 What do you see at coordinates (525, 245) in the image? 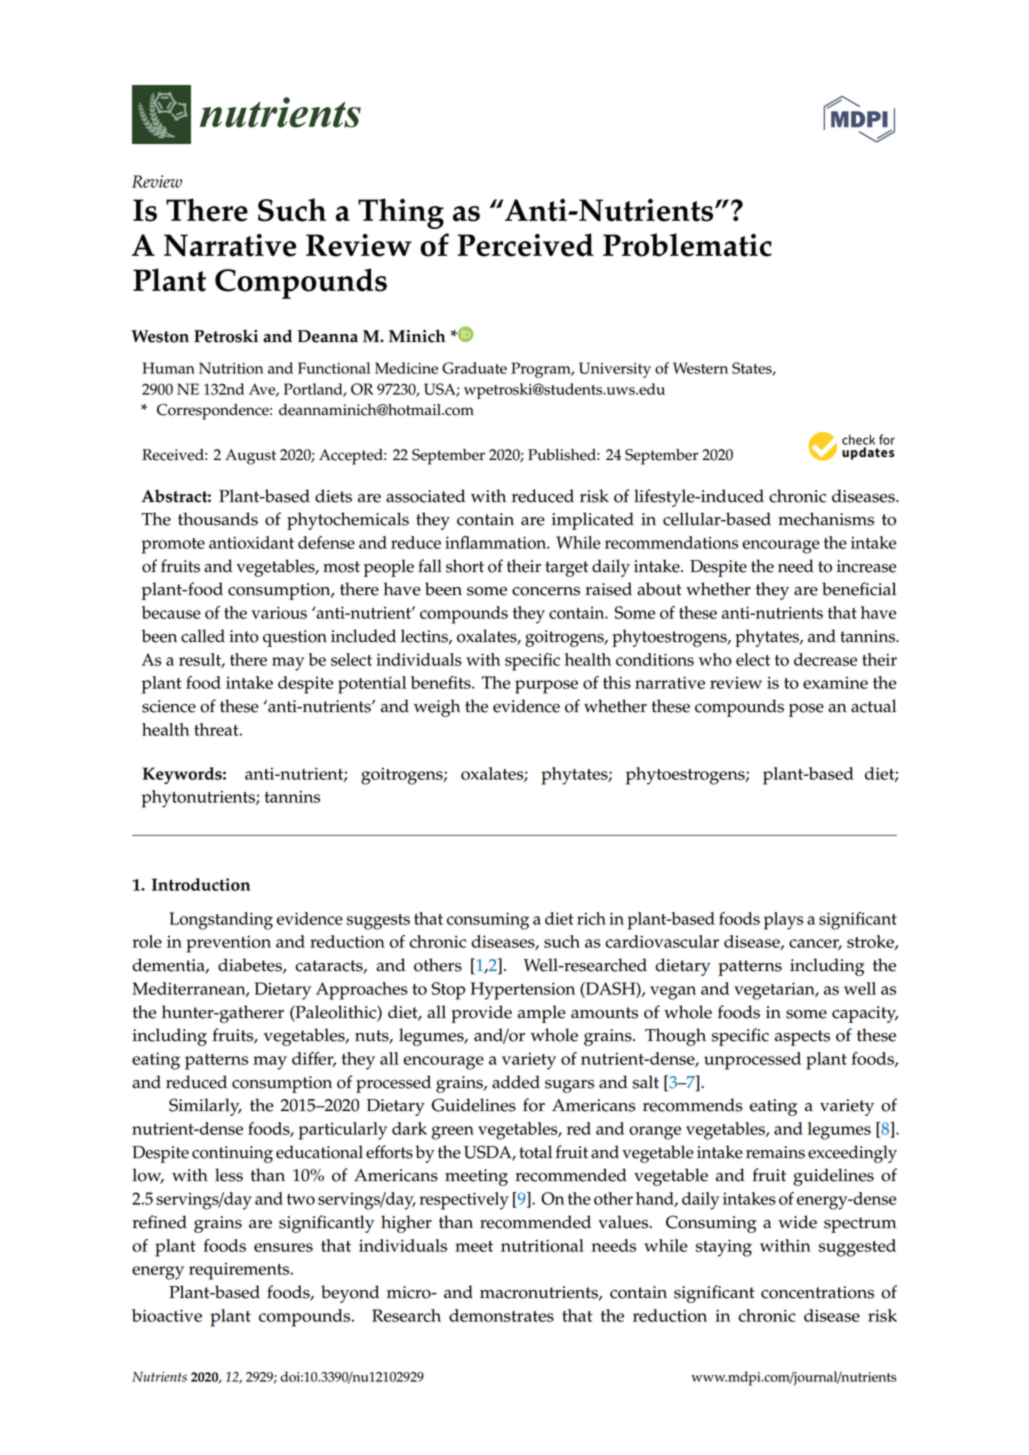
I see `Perceived` at bounding box center [525, 245].
